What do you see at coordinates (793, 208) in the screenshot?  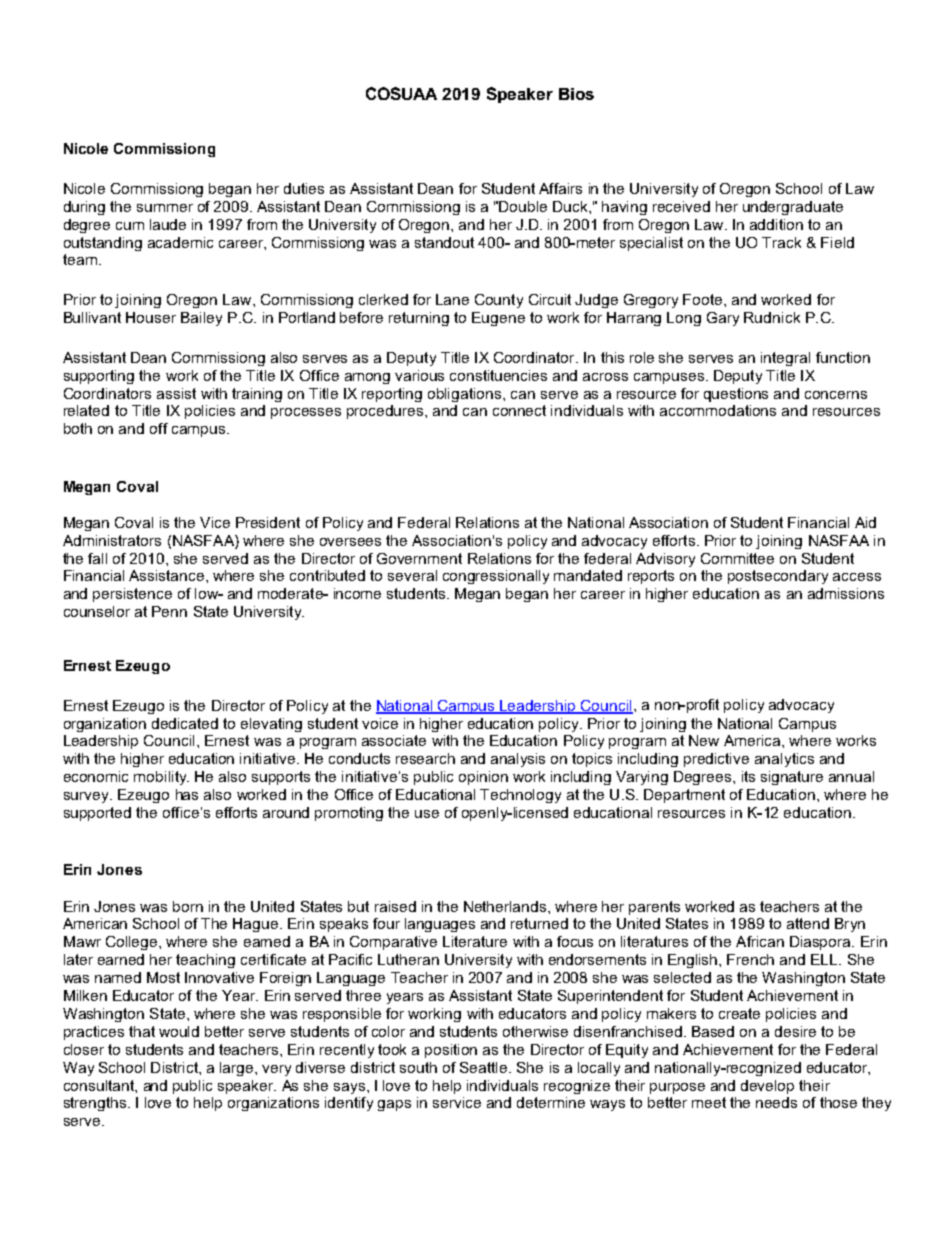 I see `undergraduate` at bounding box center [793, 208].
